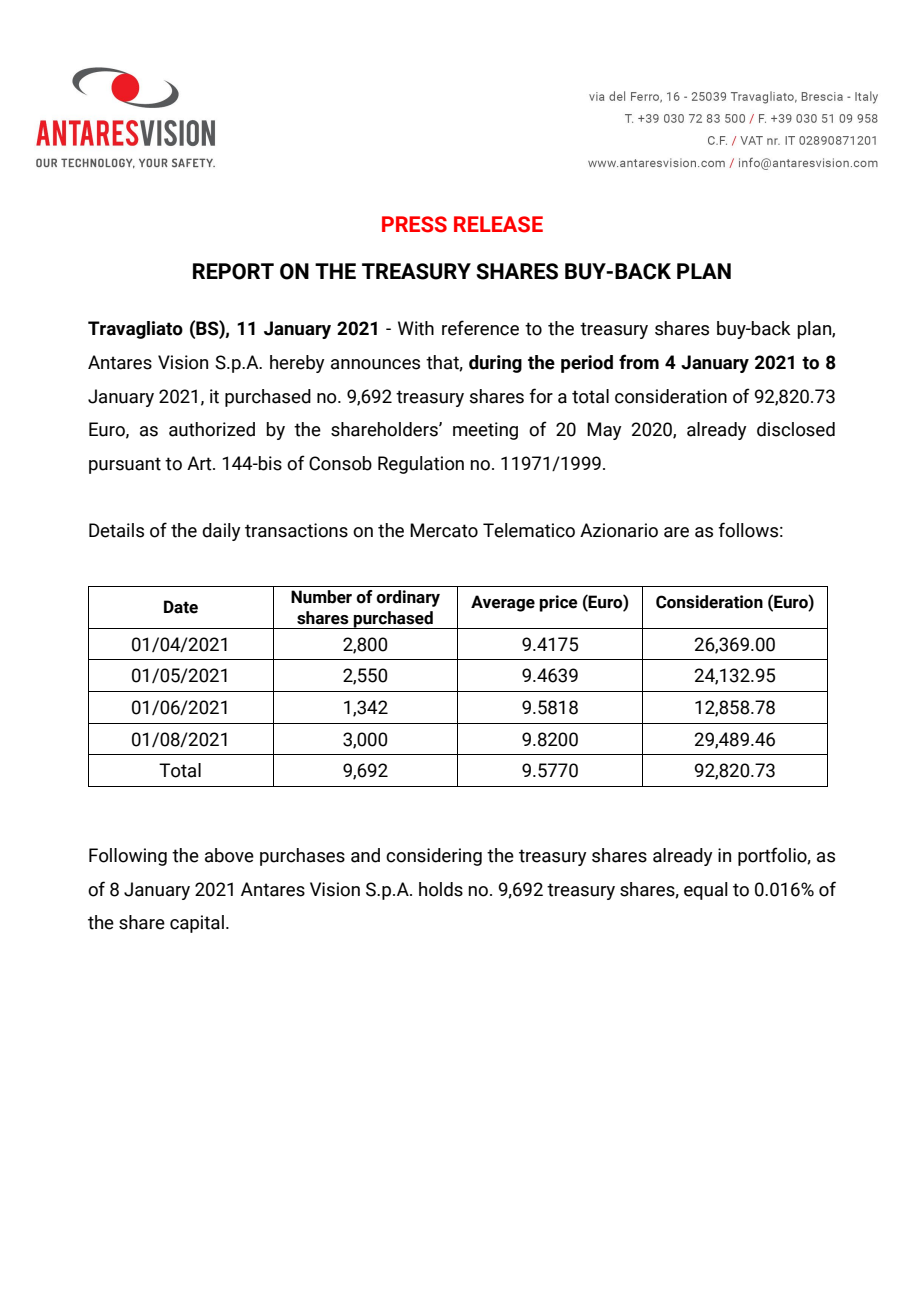 This screenshot has width=924, height=1308. What do you see at coordinates (197, 924) in the screenshot?
I see `capital` at bounding box center [197, 924].
